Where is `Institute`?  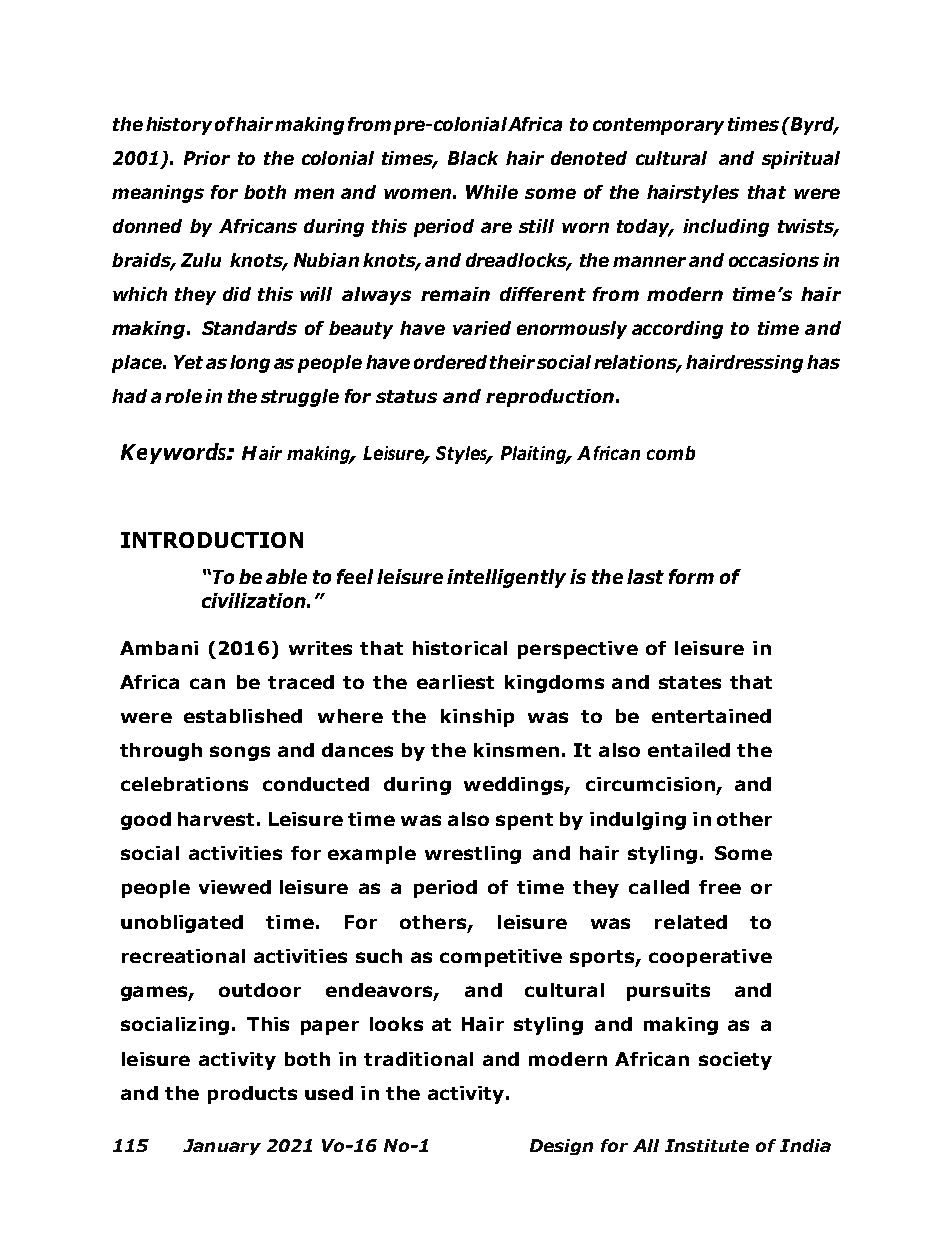
Institute is located at coordinates (707, 1145).
